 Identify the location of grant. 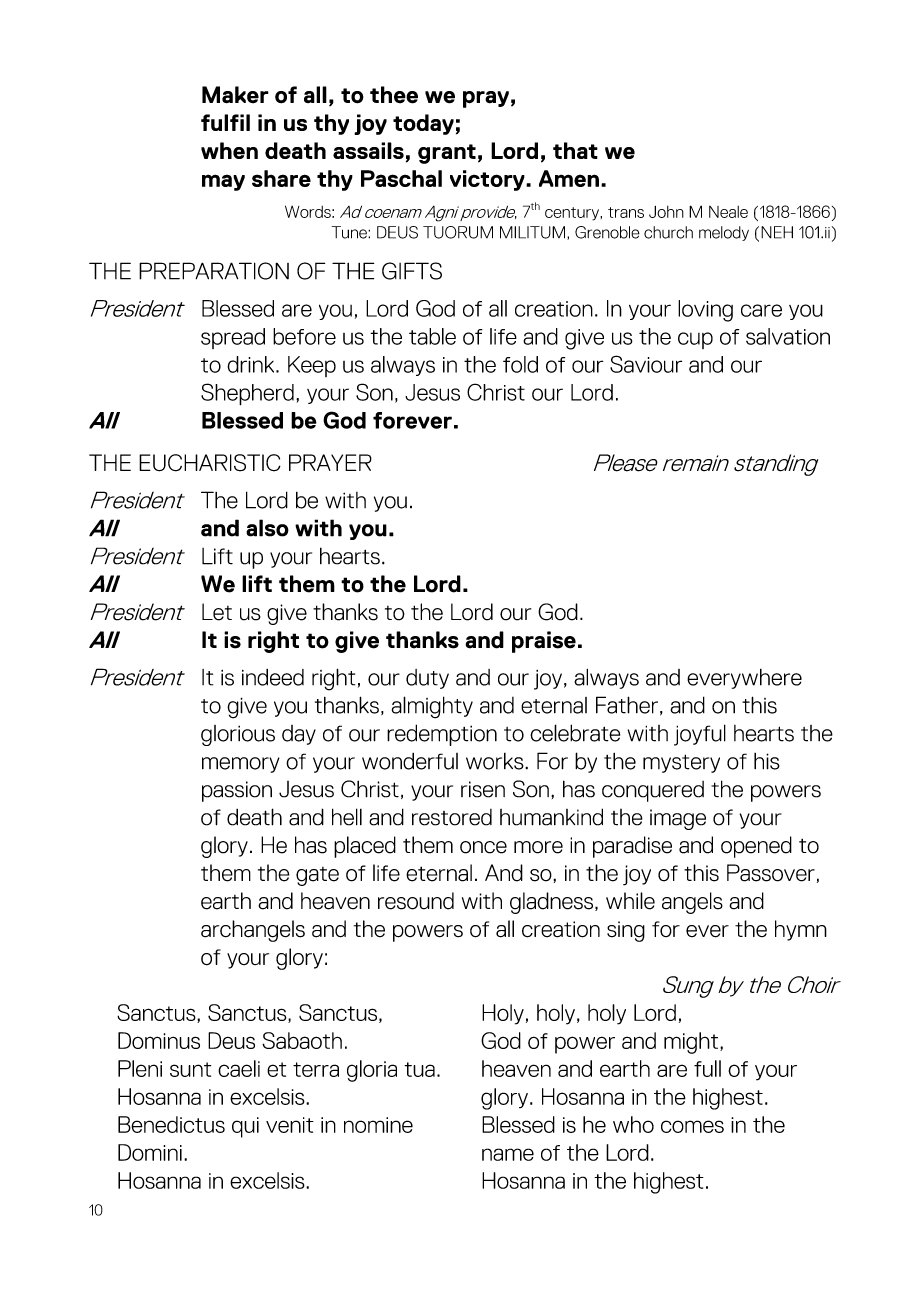
(447, 154).
